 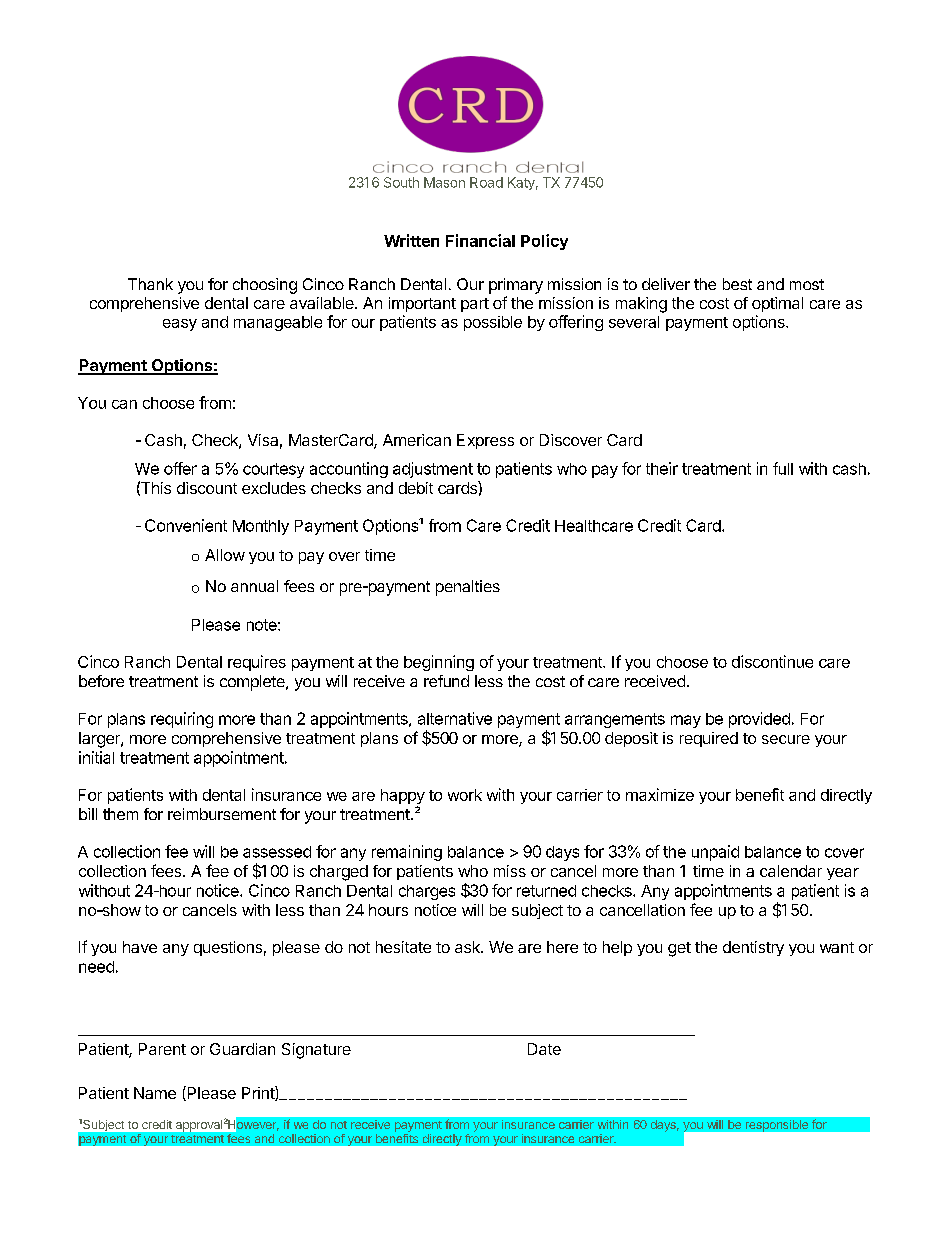 I want to click on requires, so click(x=257, y=663).
